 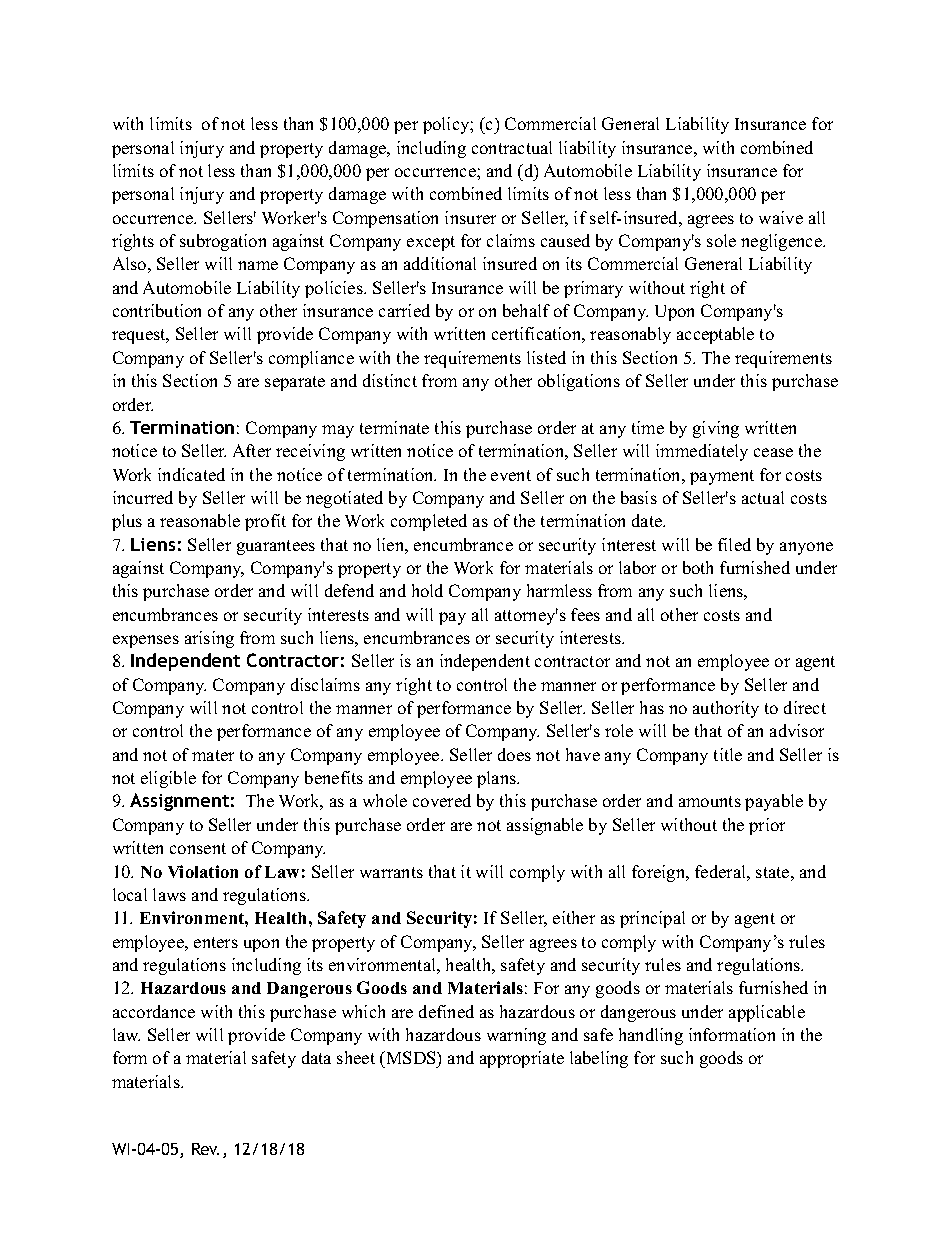 I want to click on warrants, so click(x=391, y=872).
